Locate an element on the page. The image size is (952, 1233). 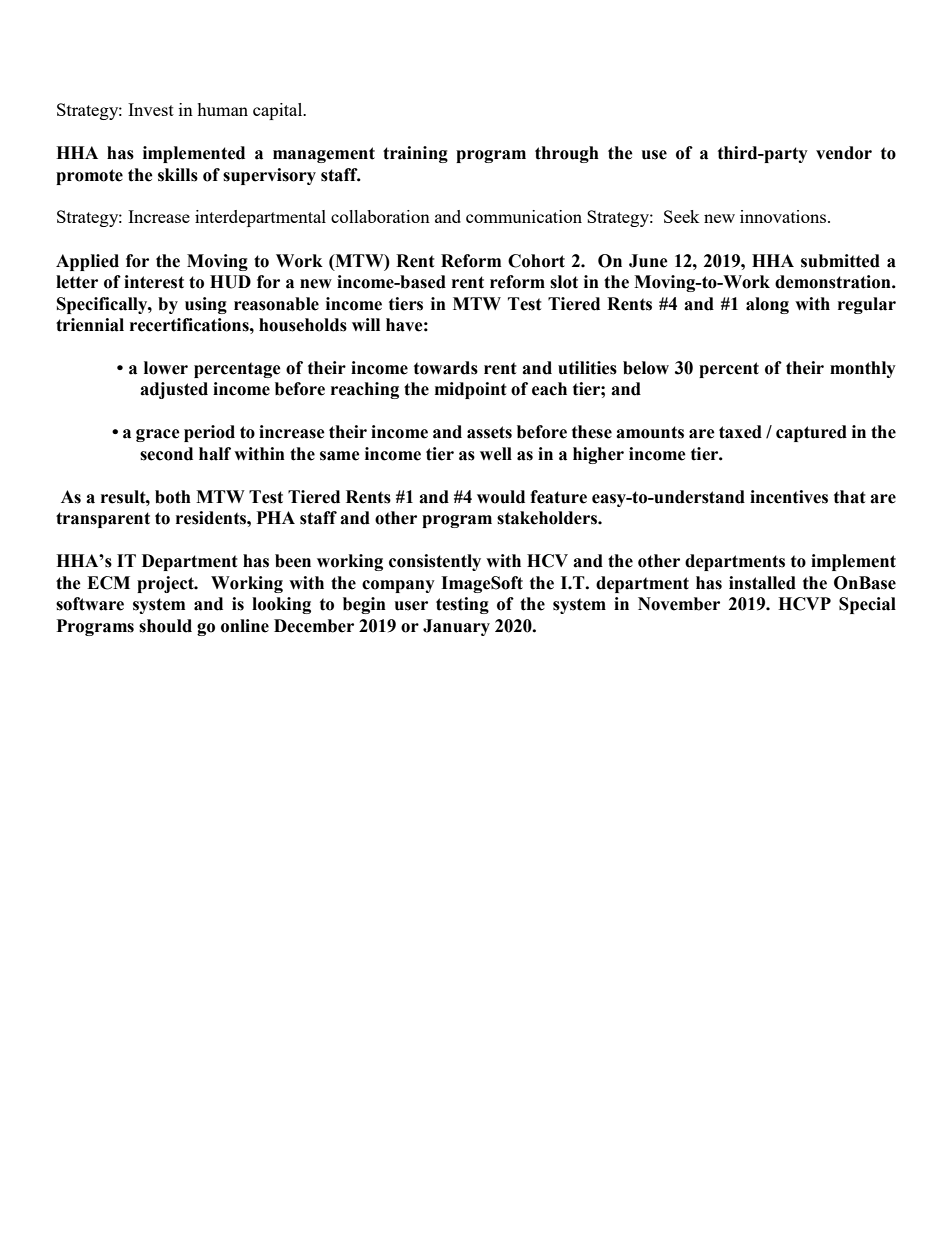
lower is located at coordinates (166, 368).
